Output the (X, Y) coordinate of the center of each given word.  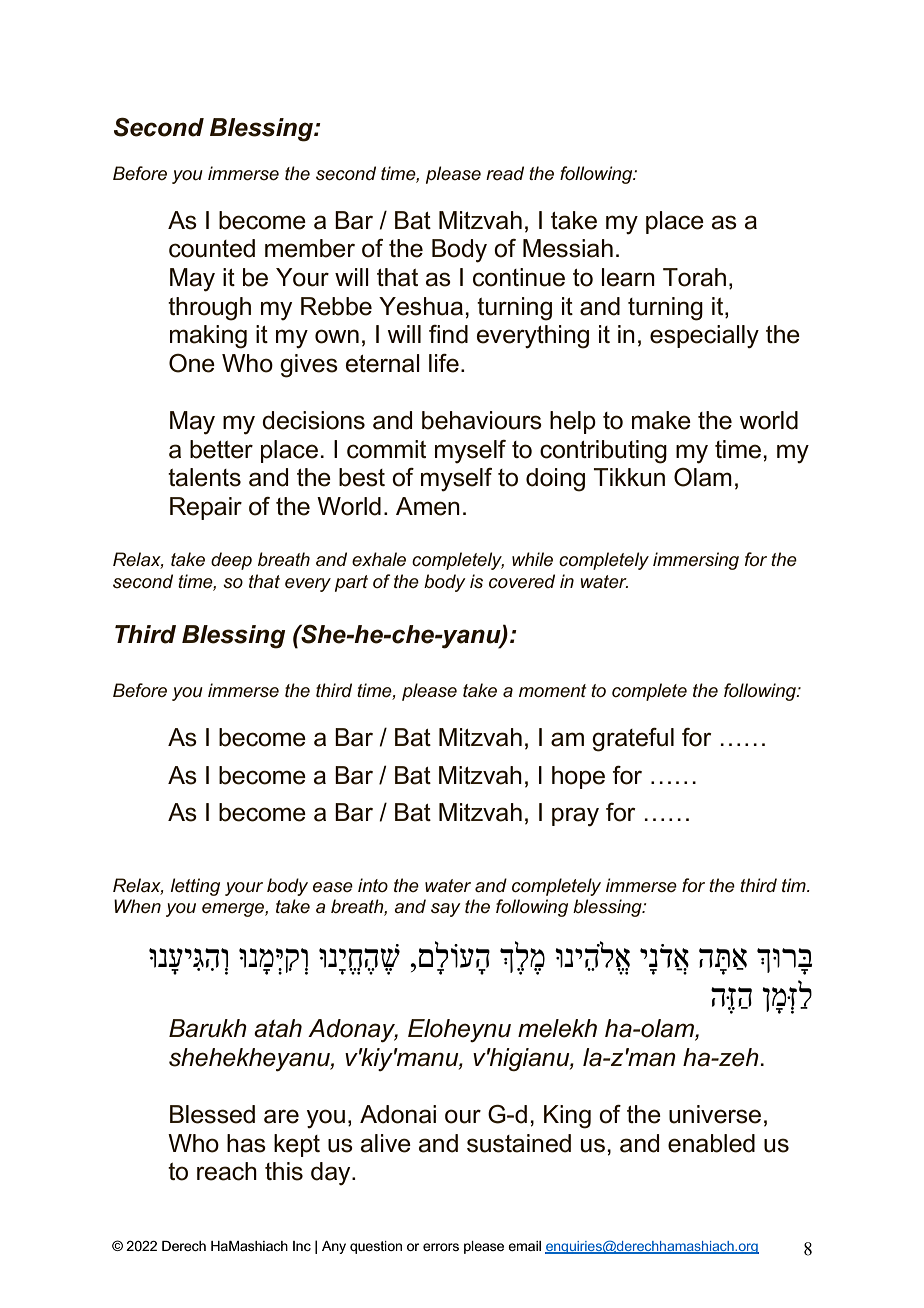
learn (628, 277)
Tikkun (629, 477)
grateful (633, 740)
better (221, 449)
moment (553, 691)
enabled (711, 1143)
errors (441, 1247)
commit (386, 449)
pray (575, 817)
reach (227, 1171)
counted (212, 248)
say (446, 910)
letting (195, 887)
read (505, 173)
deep (231, 561)
